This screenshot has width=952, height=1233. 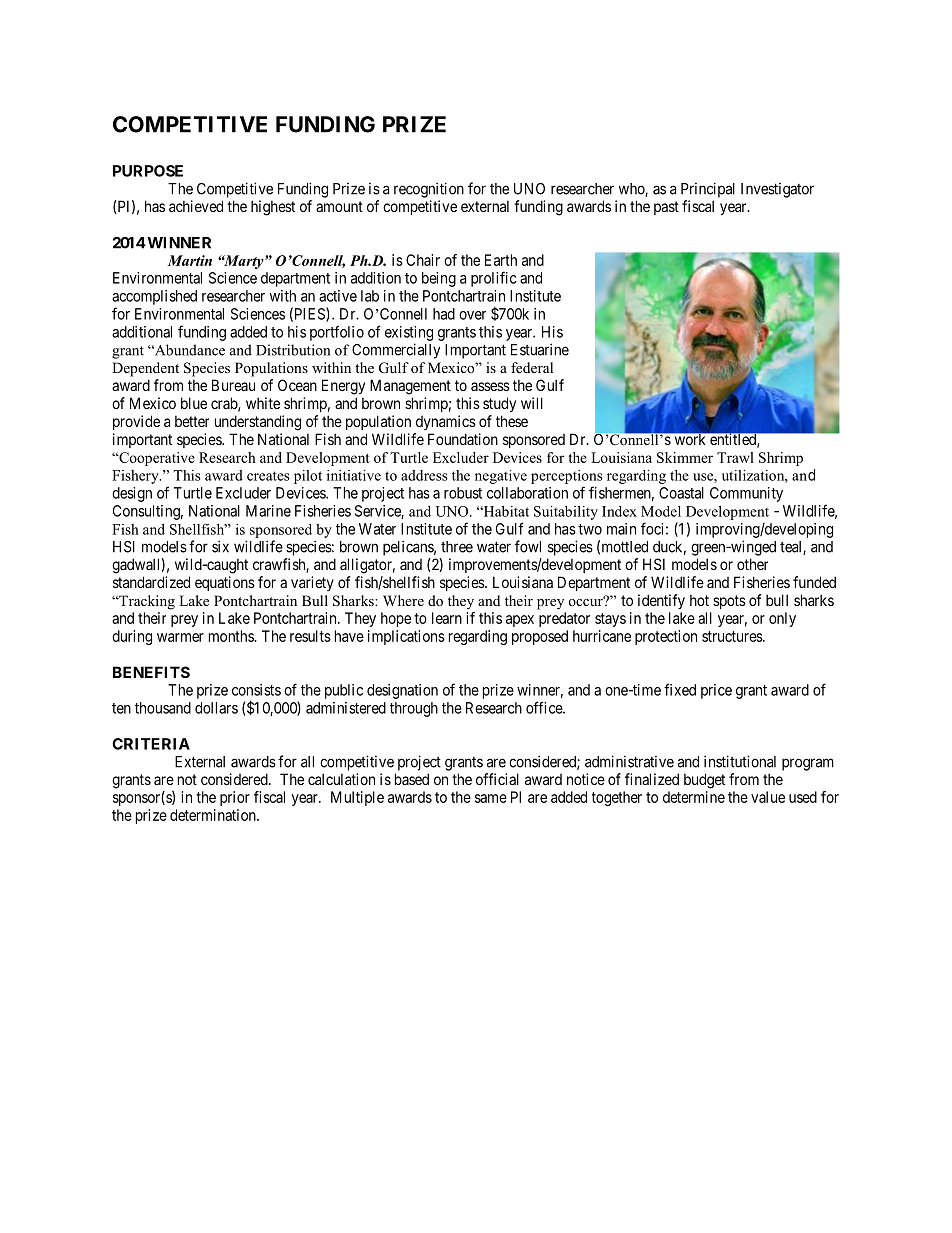 What do you see at coordinates (463, 493) in the screenshot?
I see `robust` at bounding box center [463, 493].
